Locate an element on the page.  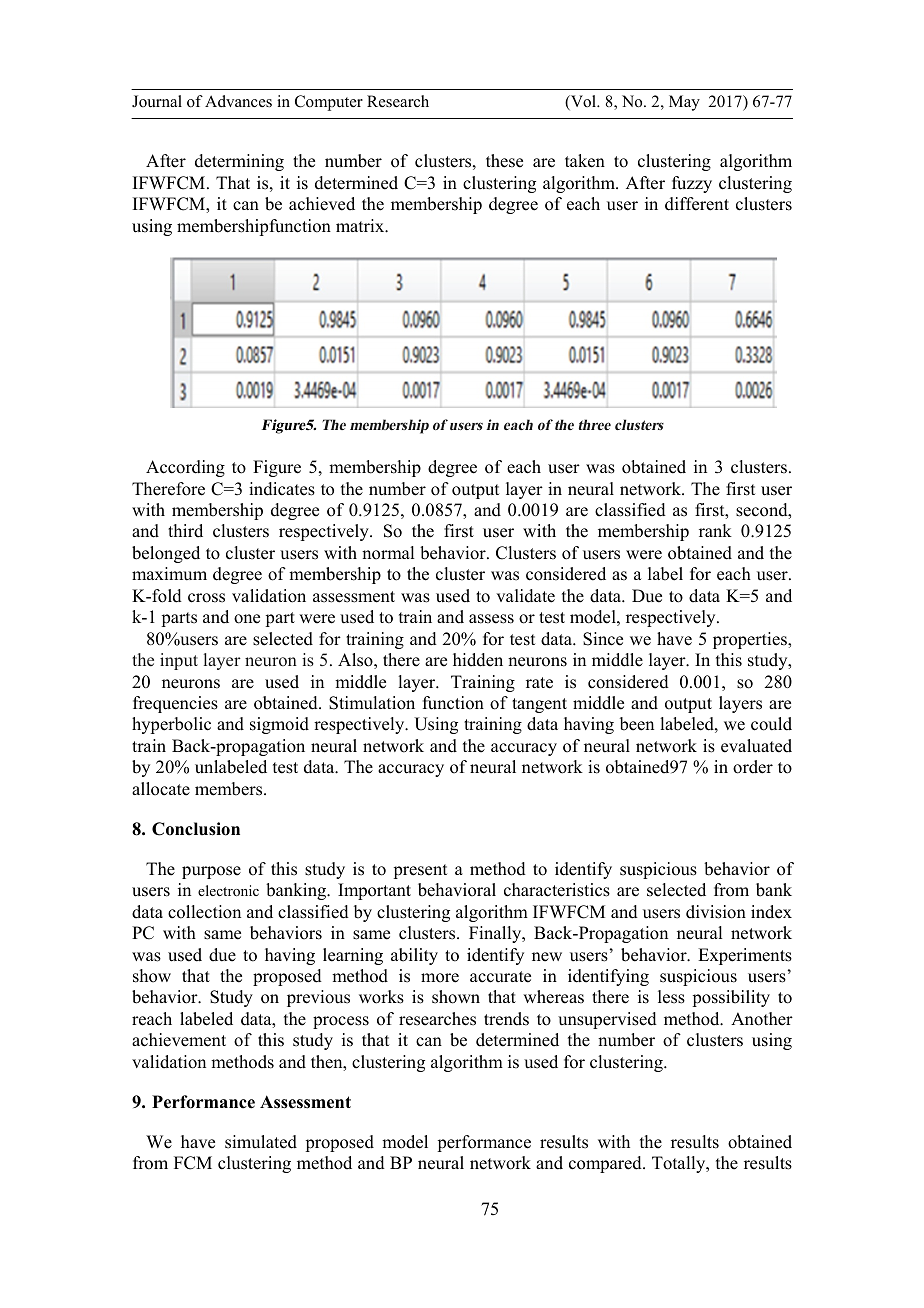
determining is located at coordinates (239, 162).
